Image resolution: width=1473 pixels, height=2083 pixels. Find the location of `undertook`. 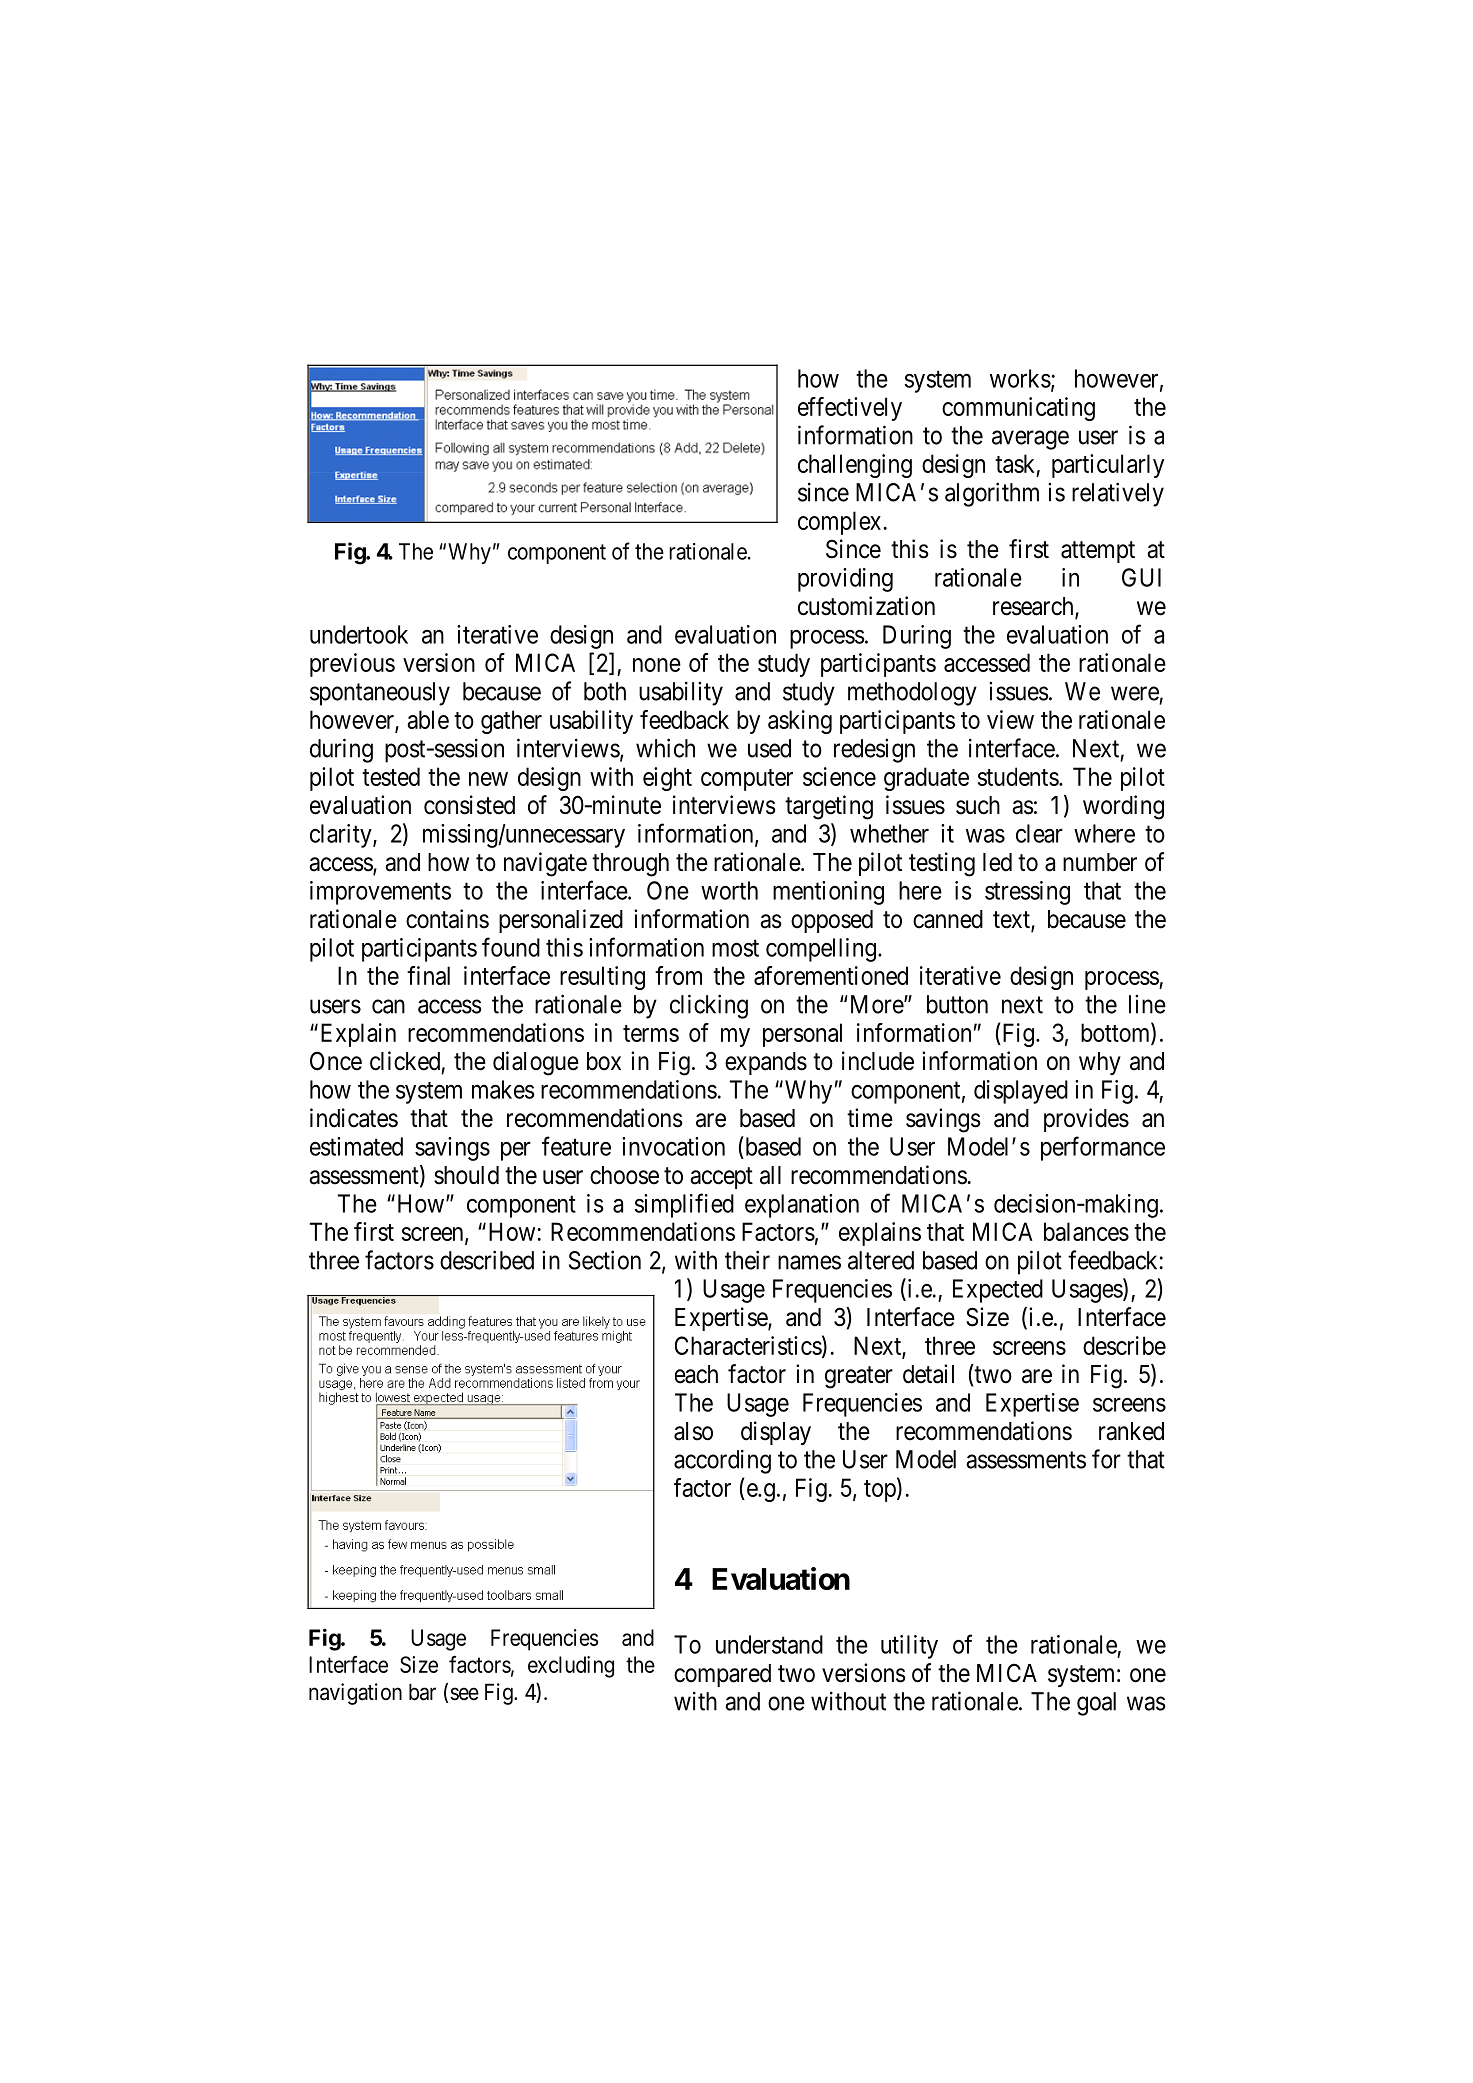

undertook is located at coordinates (359, 634).
